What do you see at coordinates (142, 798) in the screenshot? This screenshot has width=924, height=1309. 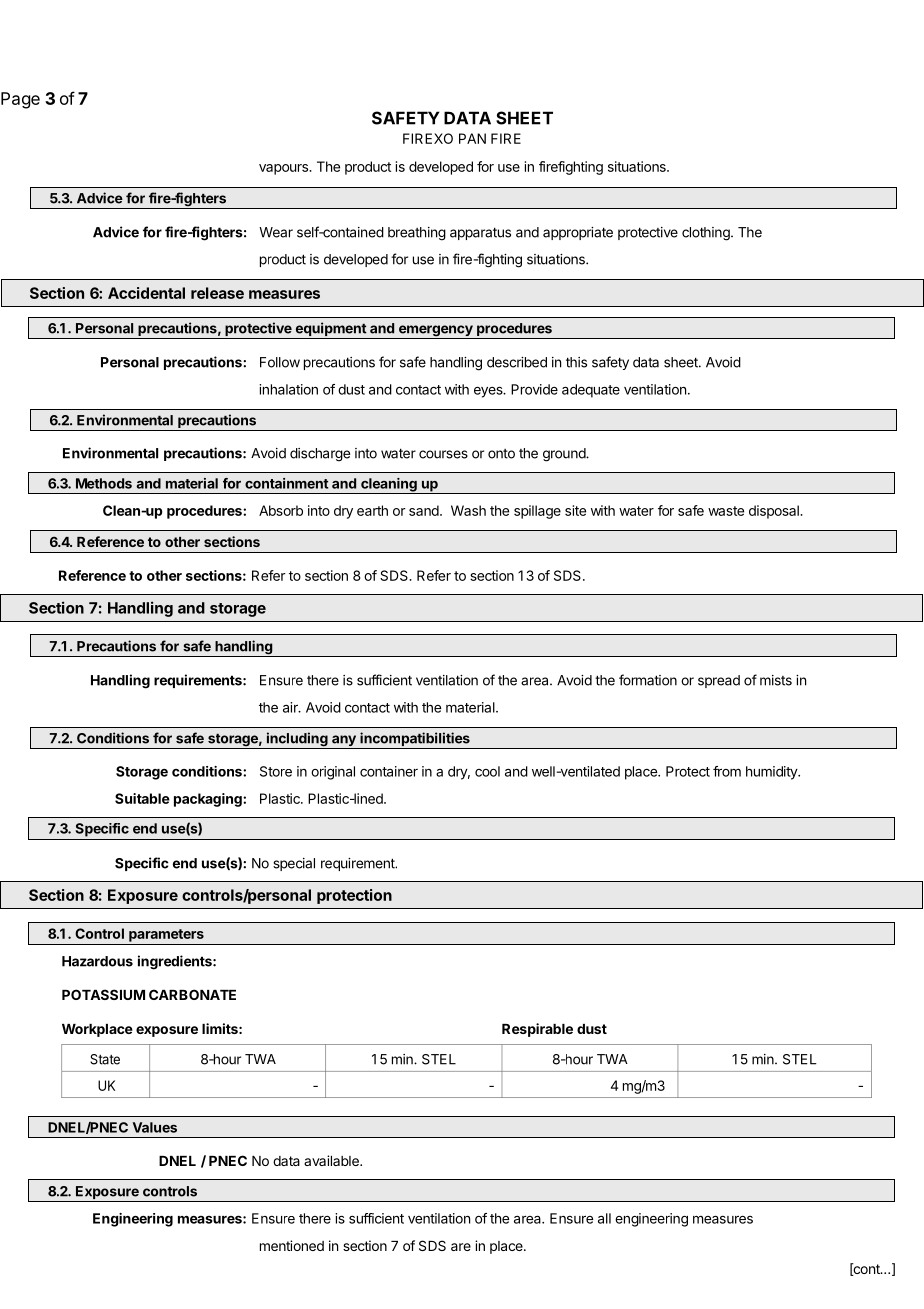 I see `Suitable` at bounding box center [142, 798].
